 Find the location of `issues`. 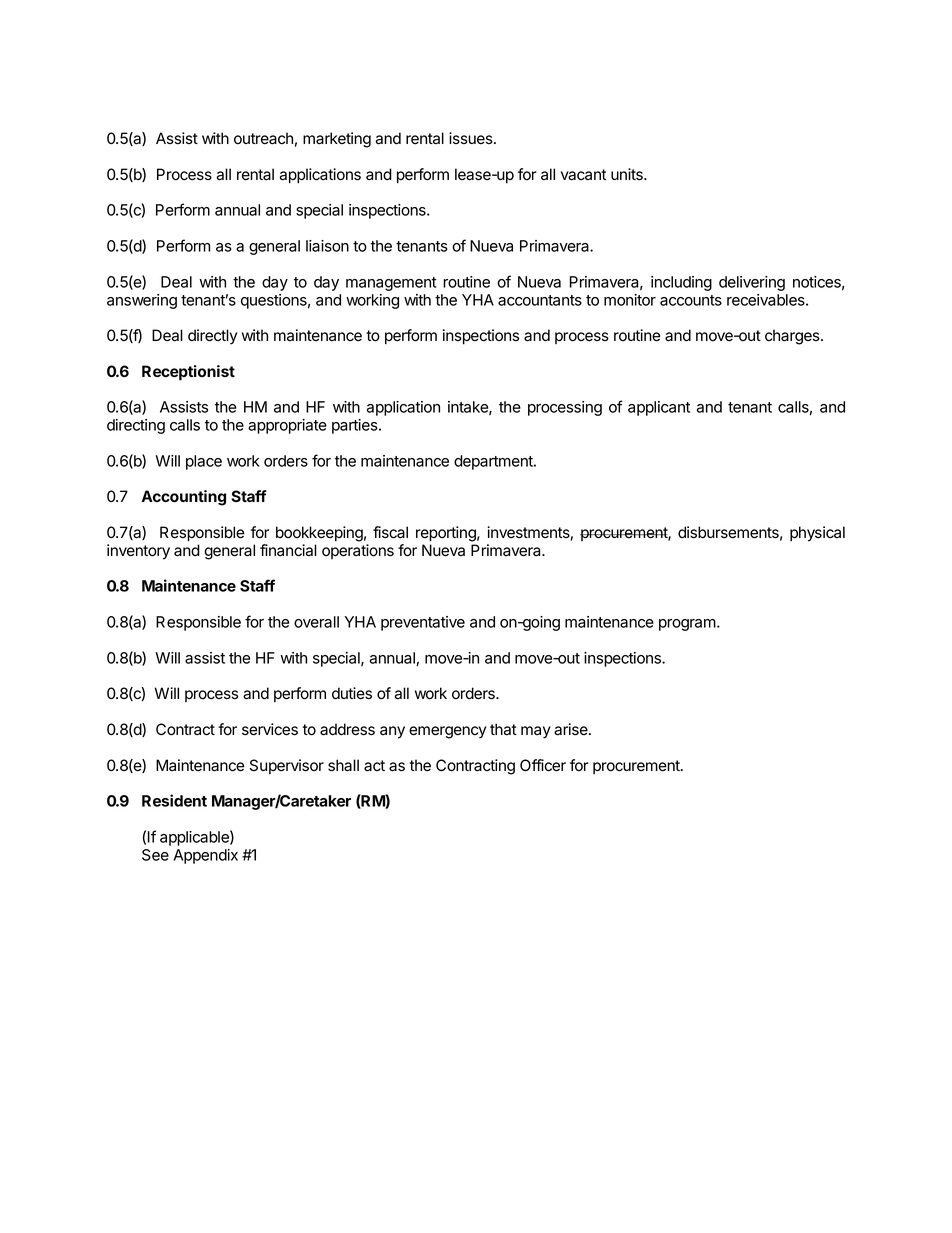

issues is located at coordinates (472, 138).
